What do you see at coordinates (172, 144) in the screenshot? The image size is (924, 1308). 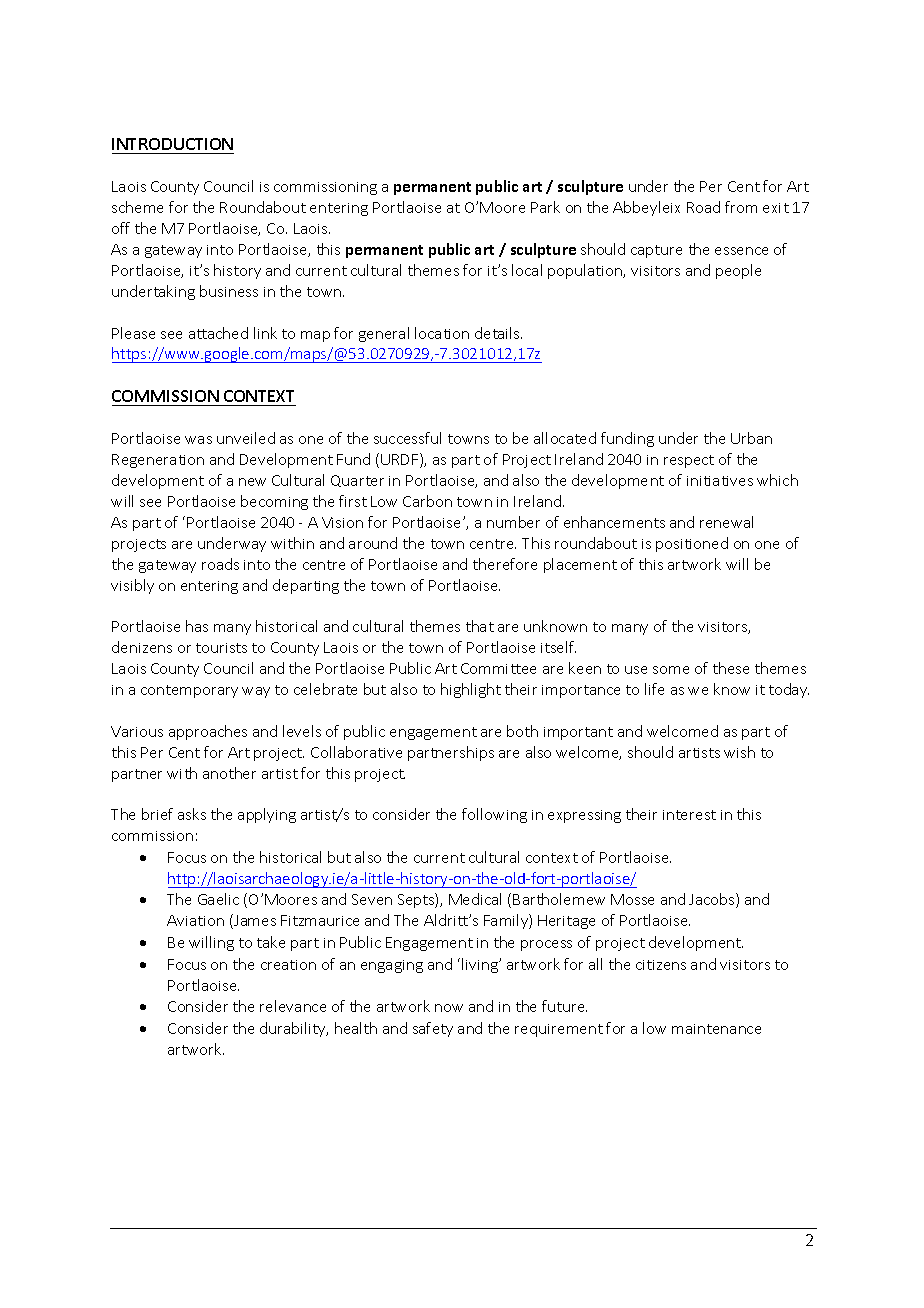 I see `INTRODUCTION` at bounding box center [172, 144].
